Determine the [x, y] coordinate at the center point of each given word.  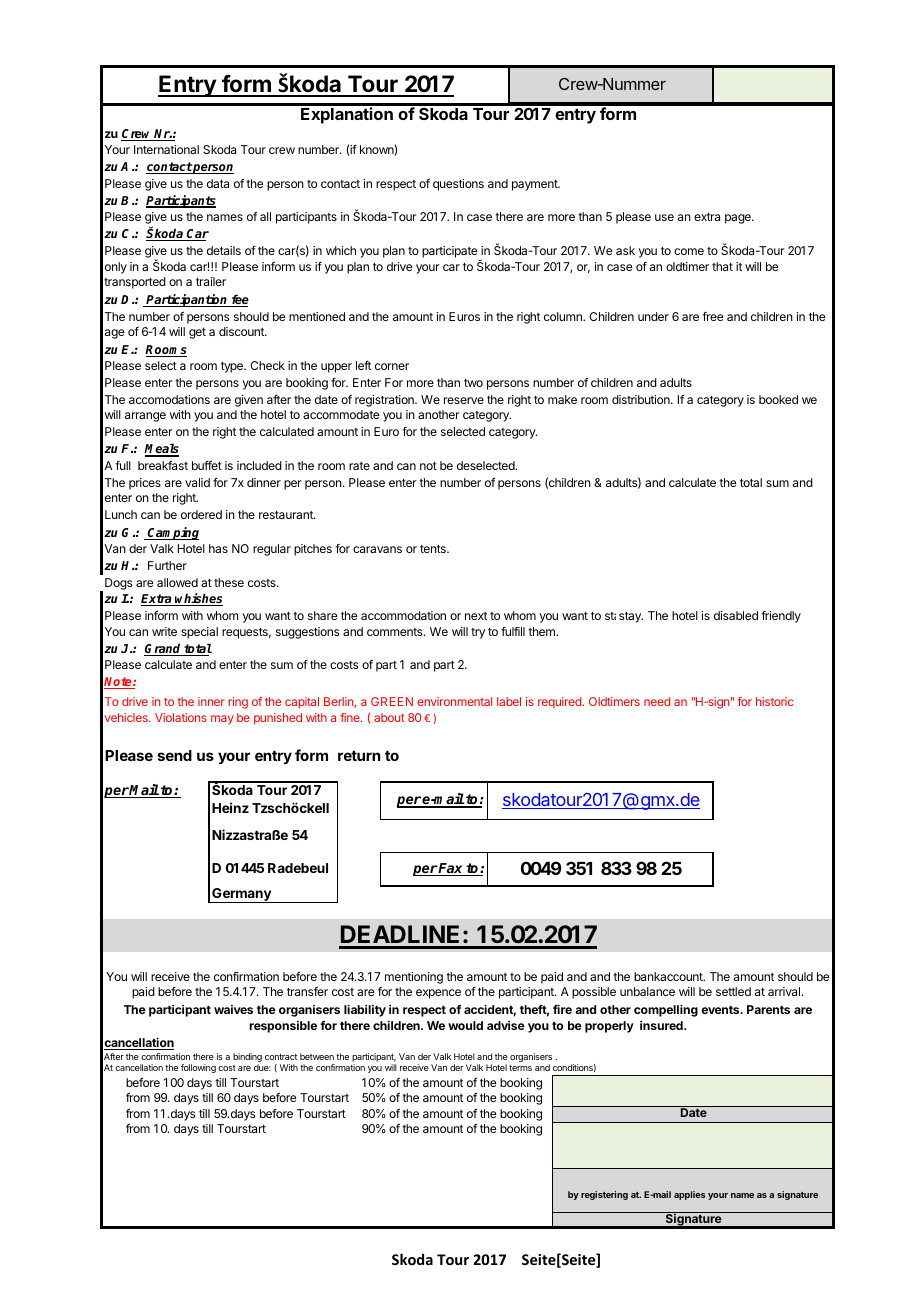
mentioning [414, 978]
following [198, 1068]
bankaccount [669, 976]
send [175, 755]
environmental [454, 701]
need [657, 701]
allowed [177, 582]
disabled [736, 615]
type [233, 367]
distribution [642, 399]
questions [458, 185]
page [739, 219]
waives [233, 1009]
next [476, 616]
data [218, 183]
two [473, 383]
